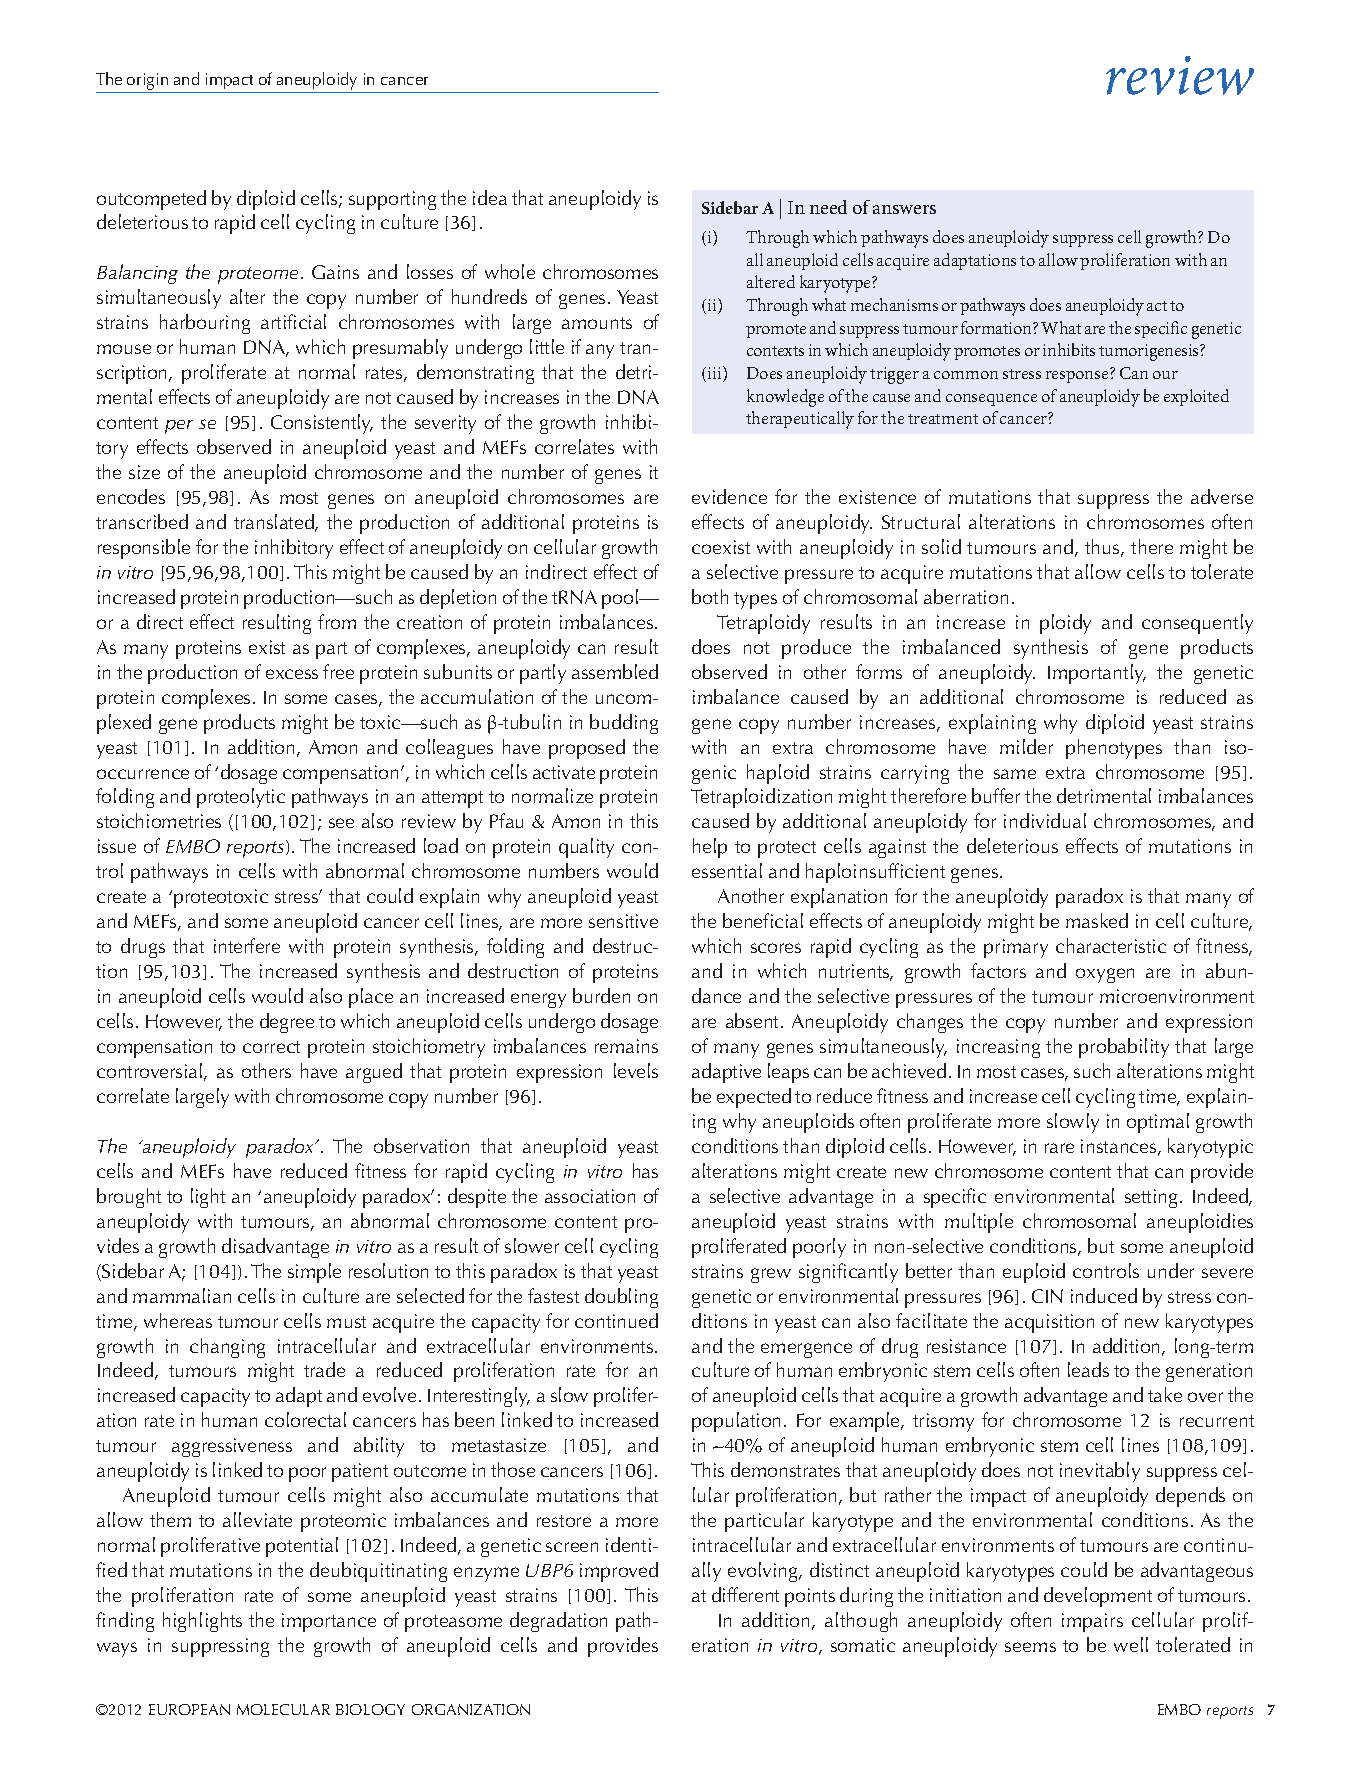  I want to click on per, so click(179, 427).
